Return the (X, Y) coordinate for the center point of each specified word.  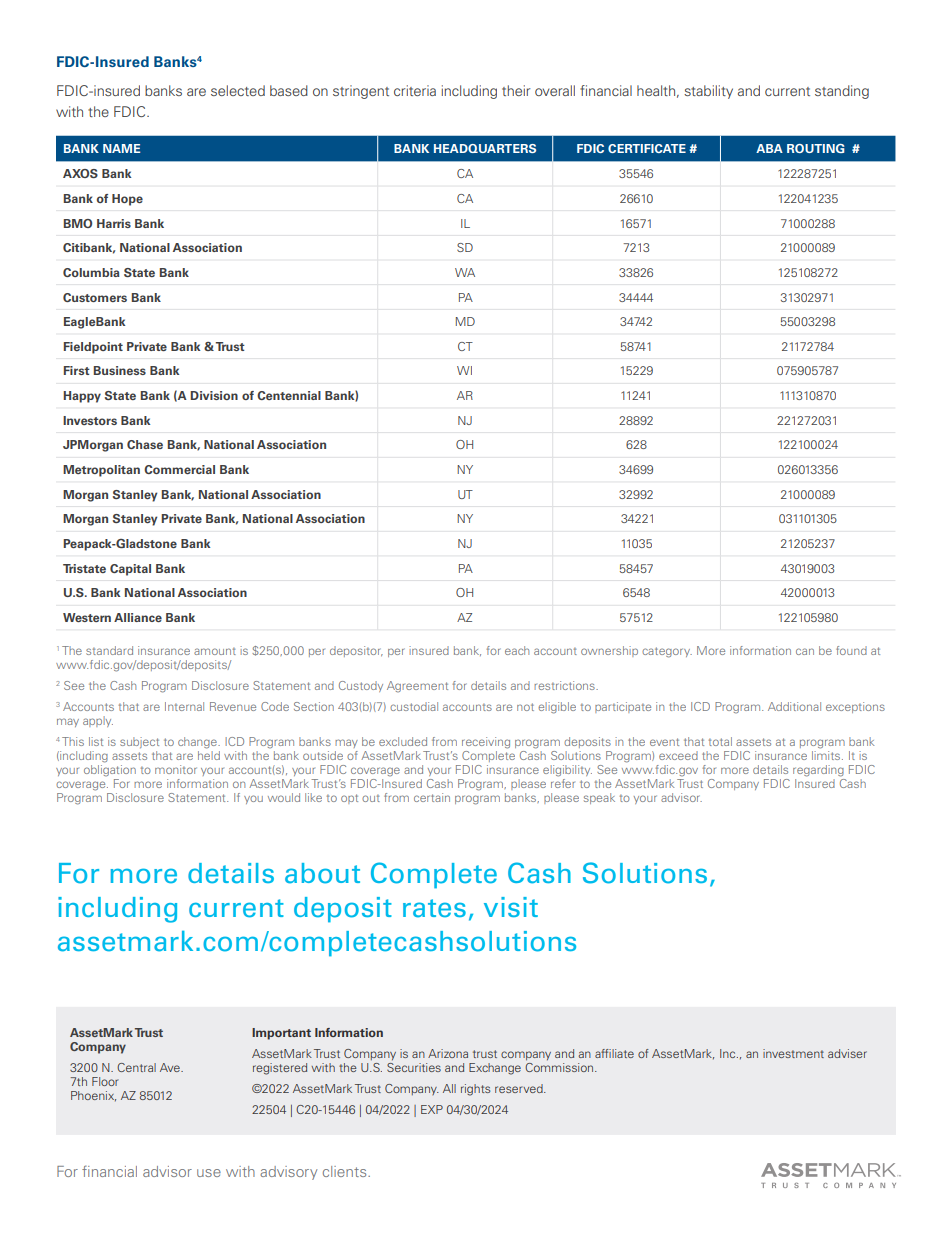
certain (432, 797)
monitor (176, 769)
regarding (818, 771)
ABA (769, 148)
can (805, 651)
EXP (432, 1109)
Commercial (179, 469)
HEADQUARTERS (485, 148)
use (209, 1173)
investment (793, 1053)
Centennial (289, 395)
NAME (121, 148)
